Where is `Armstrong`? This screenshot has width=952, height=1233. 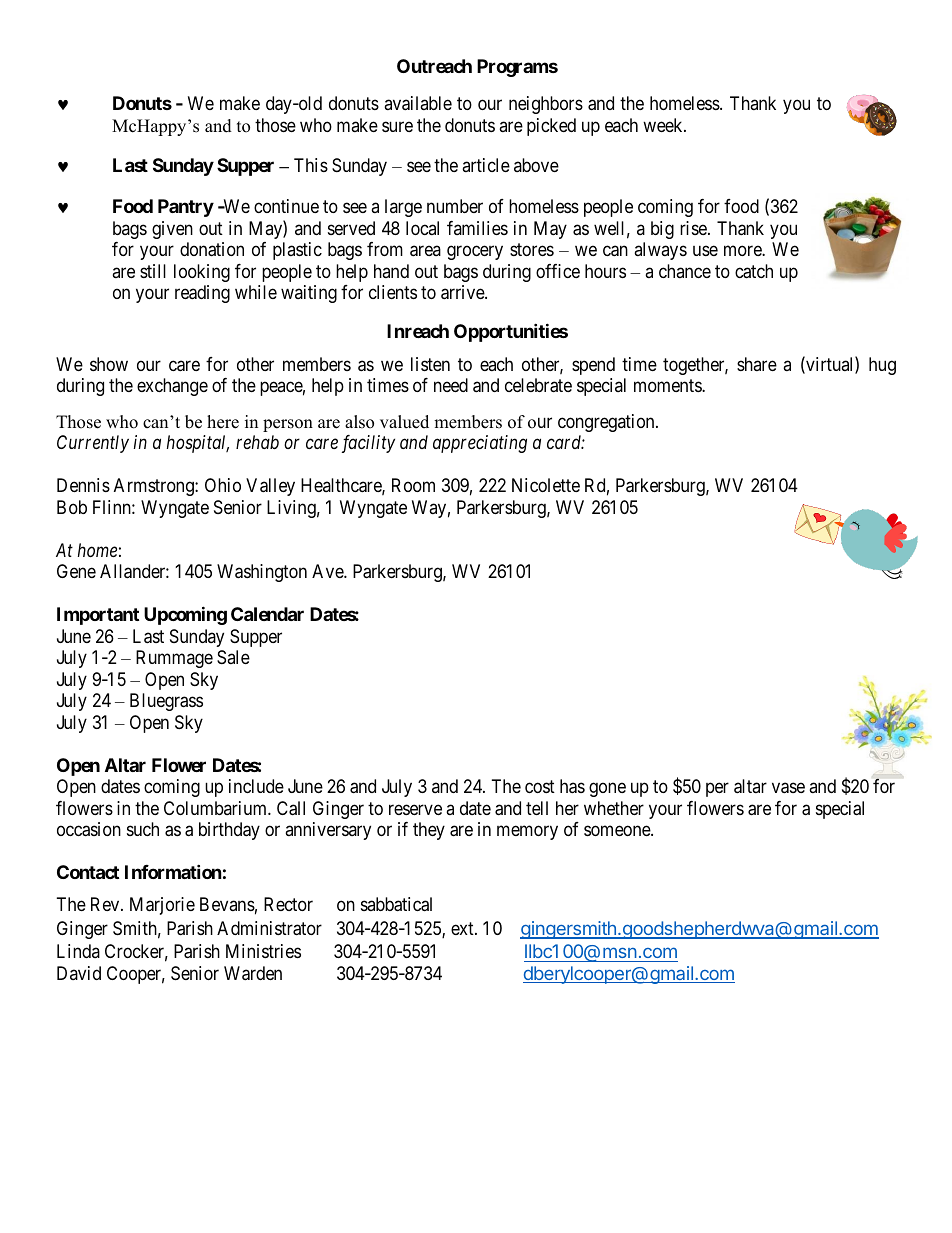
Armstrong is located at coordinates (155, 487).
